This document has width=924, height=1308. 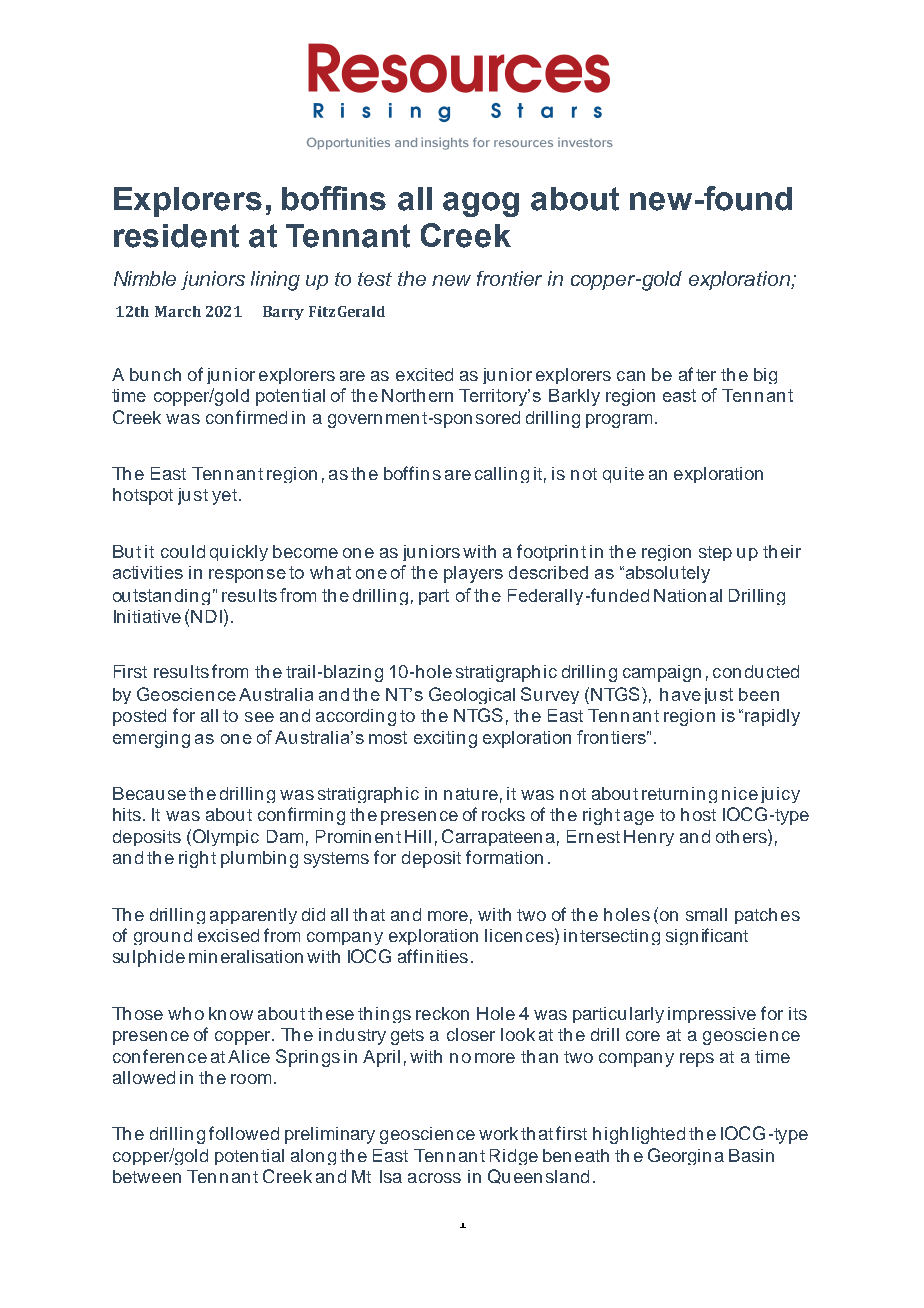 What do you see at coordinates (418, 836) in the document?
I see `Hill` at bounding box center [418, 836].
